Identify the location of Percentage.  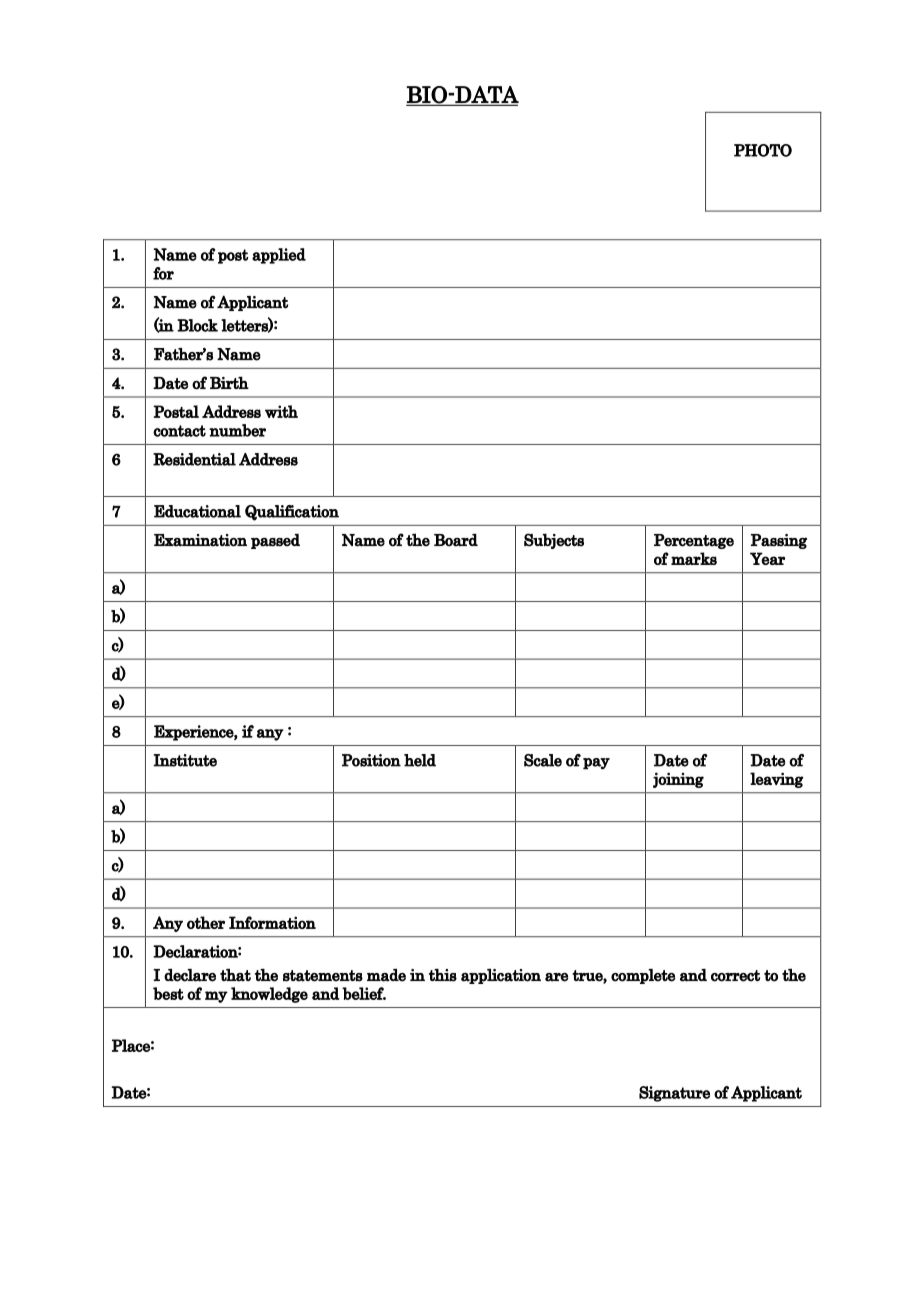
(694, 541).
